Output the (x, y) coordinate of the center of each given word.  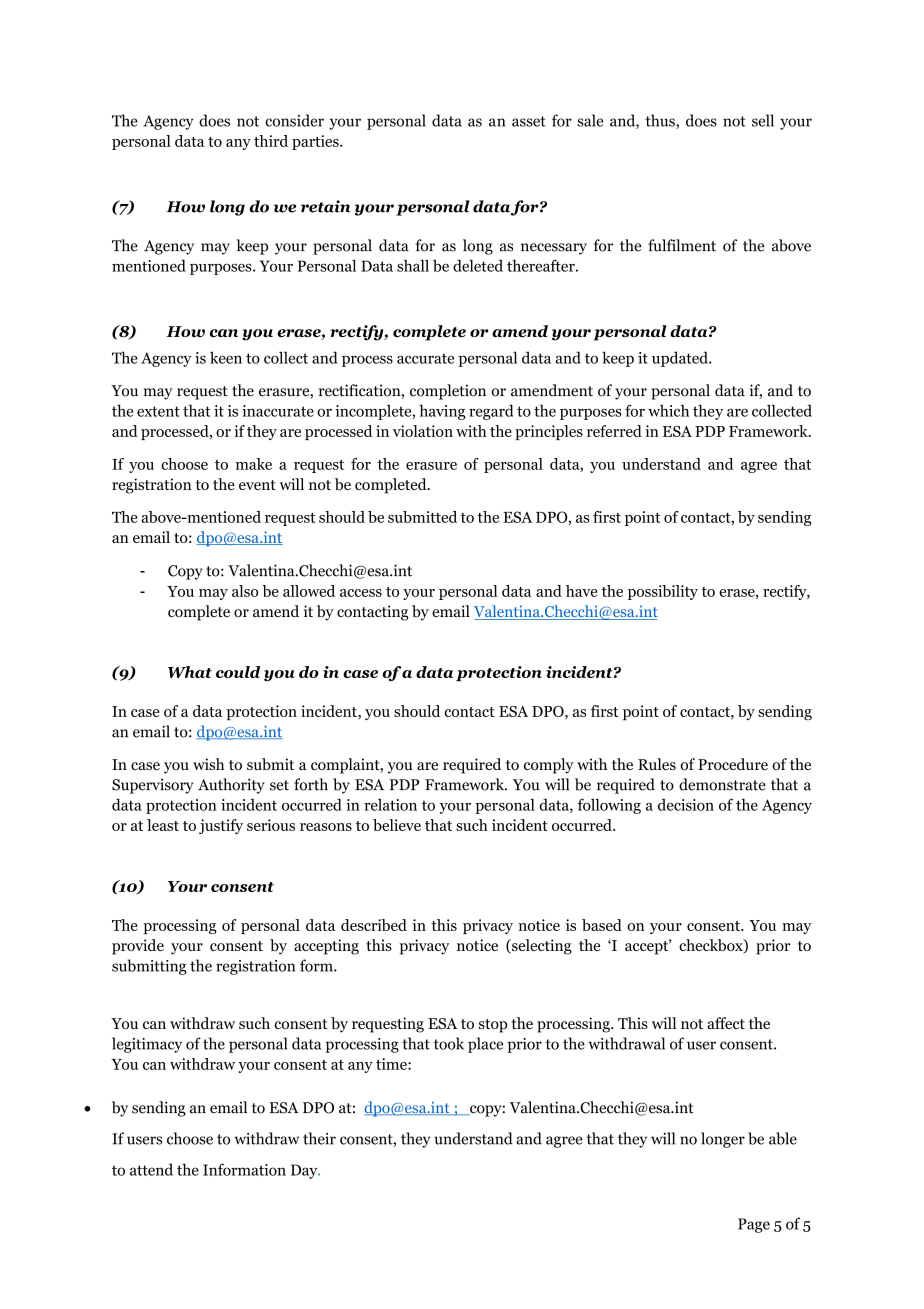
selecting (541, 947)
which (668, 410)
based (602, 925)
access (361, 593)
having (442, 412)
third (271, 141)
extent (158, 411)
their (319, 1138)
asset (529, 121)
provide (138, 947)
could (238, 672)
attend (151, 1169)
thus (661, 121)
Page (754, 1225)
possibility (663, 592)
